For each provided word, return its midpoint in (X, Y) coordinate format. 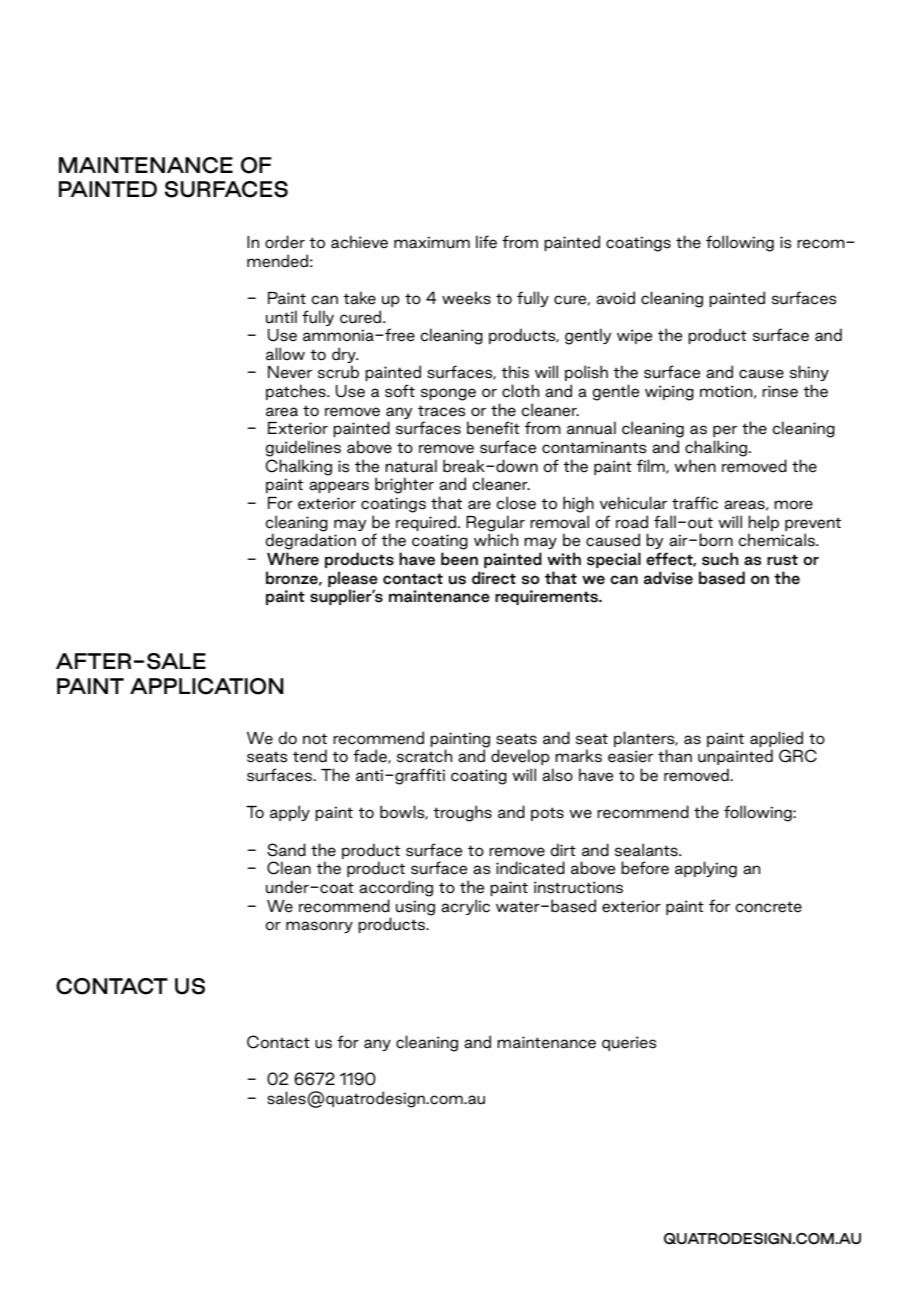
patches (297, 392)
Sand (286, 850)
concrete (768, 907)
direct (494, 578)
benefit (493, 428)
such (720, 559)
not (315, 739)
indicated (530, 868)
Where (293, 559)
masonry (319, 927)
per (725, 431)
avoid (615, 298)
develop (520, 757)
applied (776, 739)
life (486, 242)
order (285, 242)
